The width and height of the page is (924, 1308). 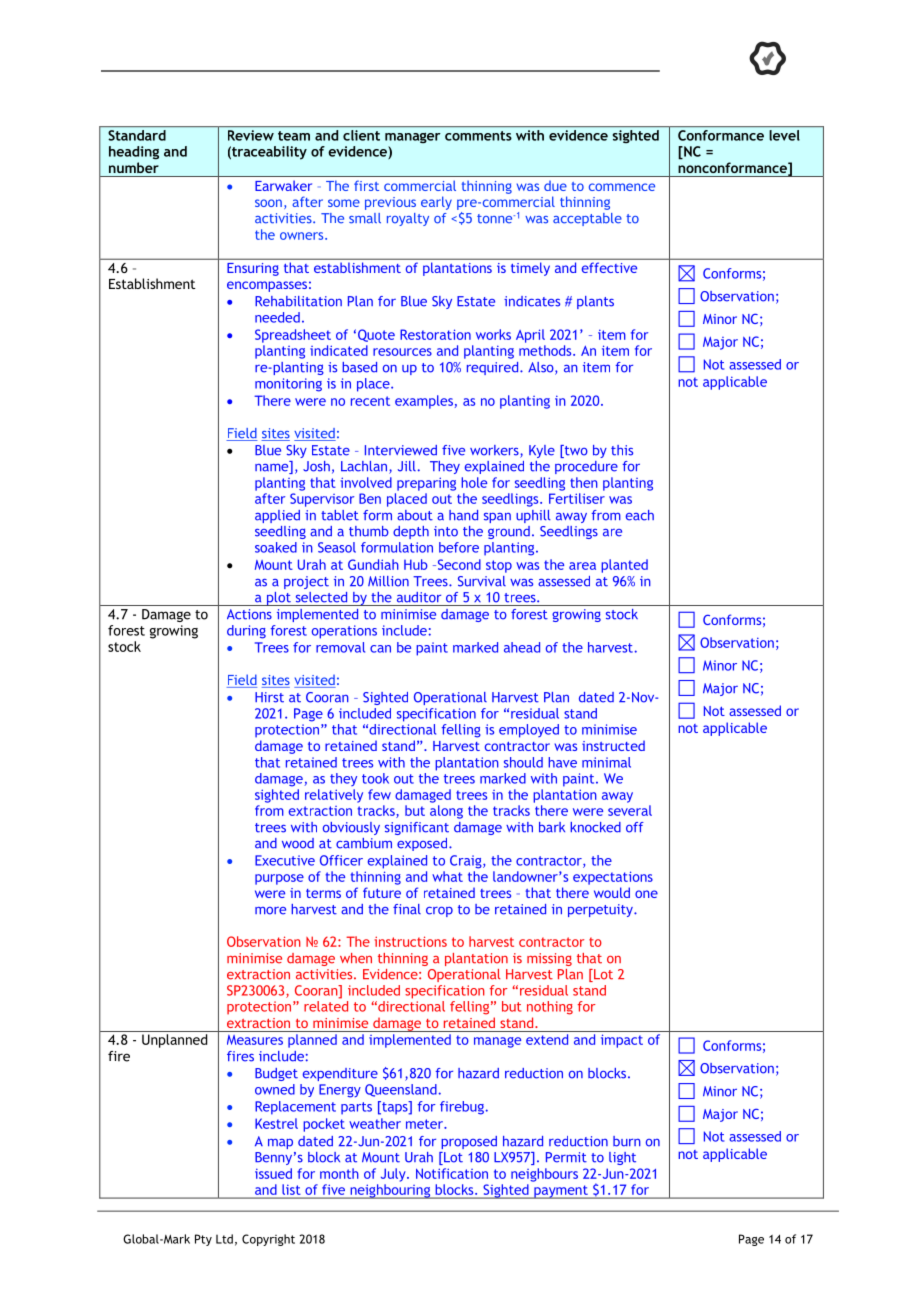 I want to click on Notification, so click(x=452, y=1173).
